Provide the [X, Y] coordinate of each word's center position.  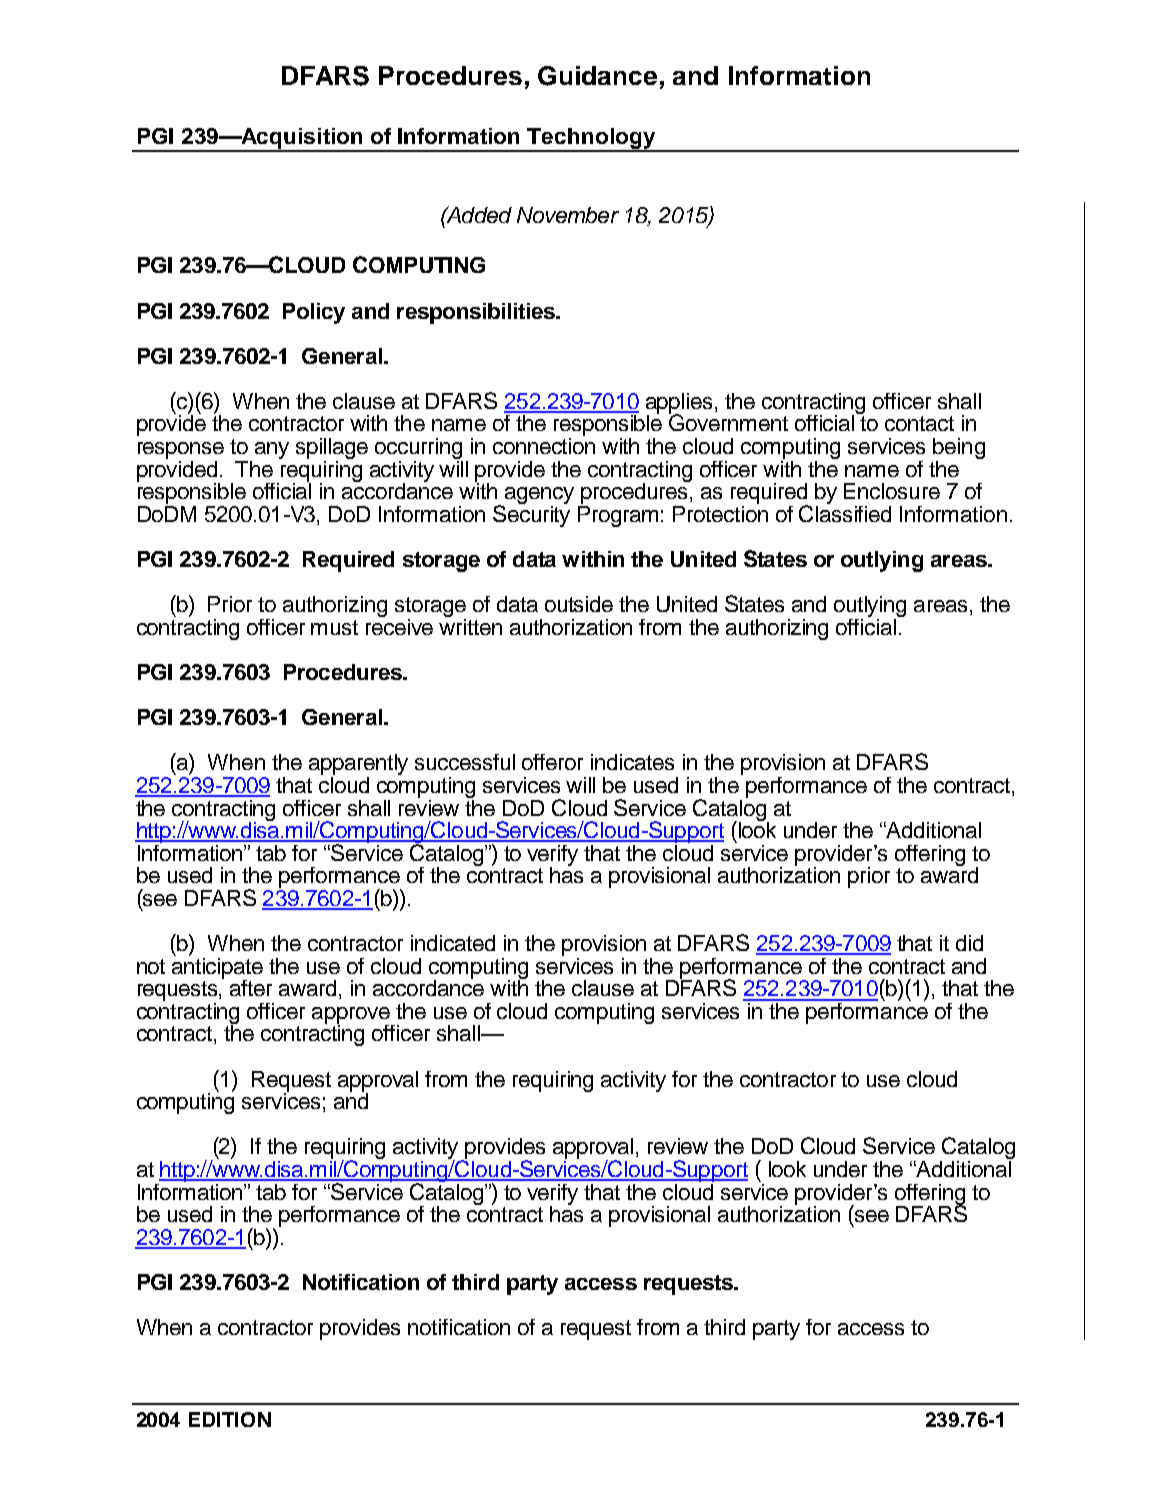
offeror [552, 762]
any [272, 450]
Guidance [597, 76]
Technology [591, 139]
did [969, 943]
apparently [358, 766]
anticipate [217, 968]
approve [352, 1016]
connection [544, 444]
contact [919, 423]
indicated [453, 943]
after [251, 988]
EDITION [230, 1419]
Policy [314, 313]
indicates [632, 762]
